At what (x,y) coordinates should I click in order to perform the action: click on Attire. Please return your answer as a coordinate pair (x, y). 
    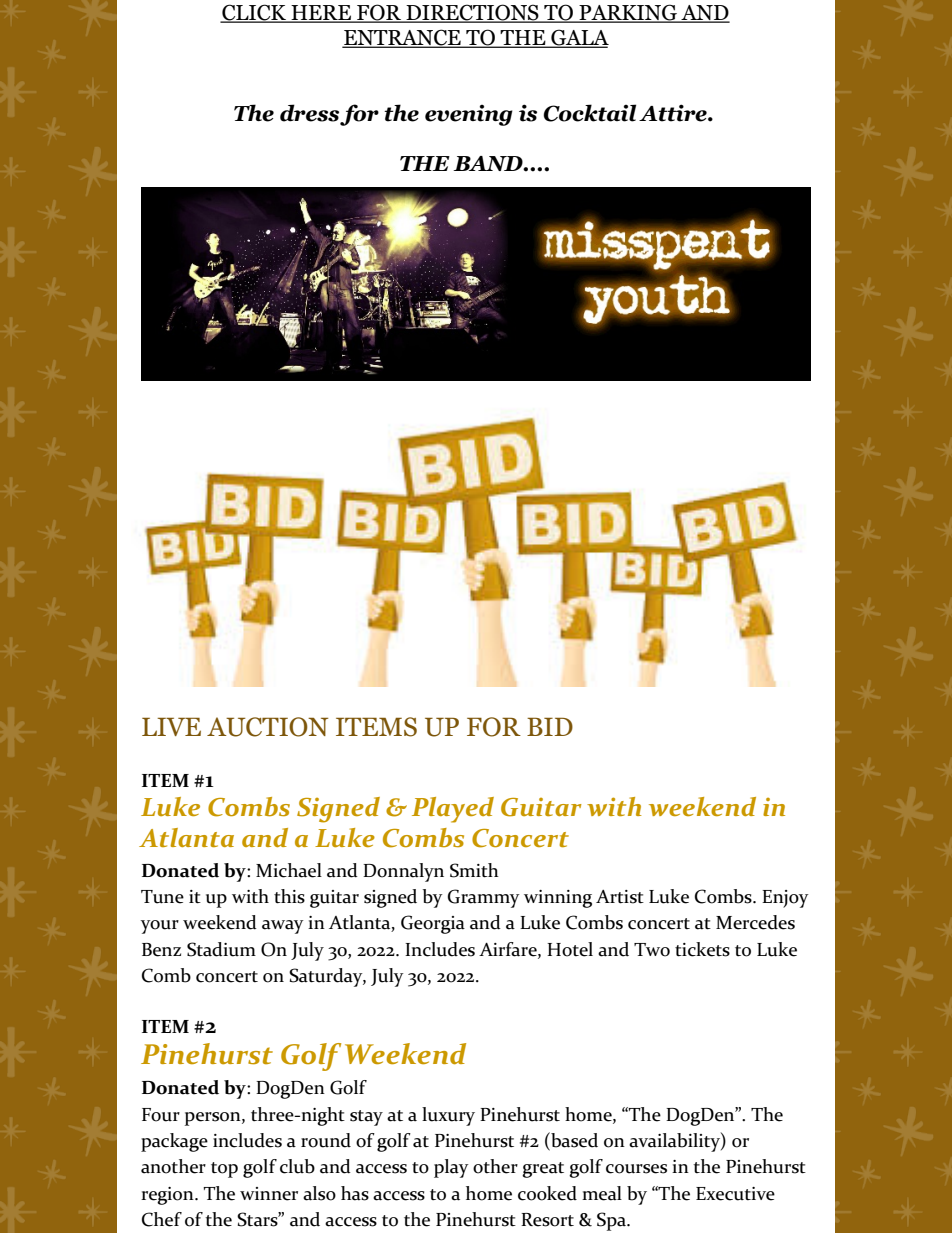
    Looking at the image, I should click on (674, 113).
